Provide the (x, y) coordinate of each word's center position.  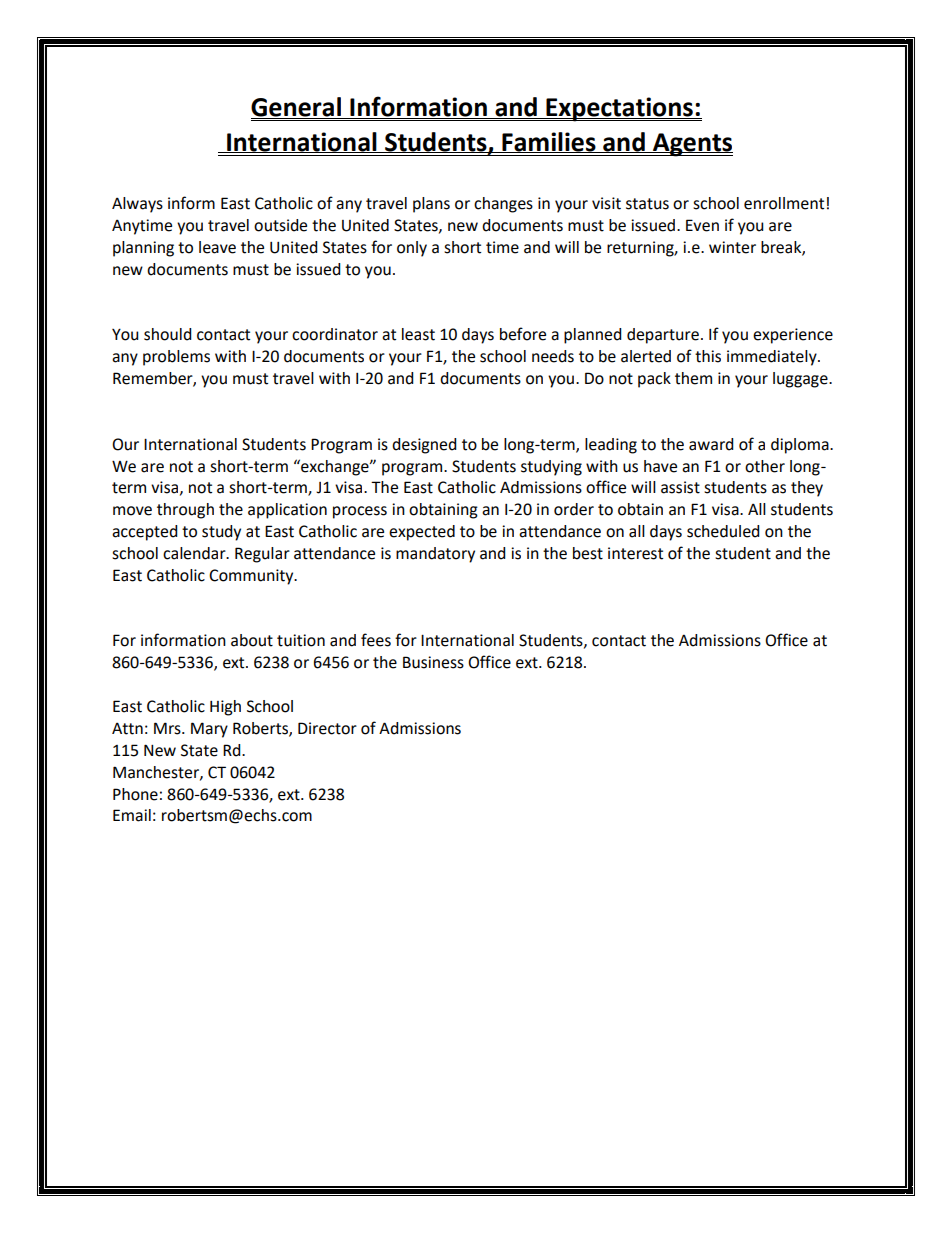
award (711, 444)
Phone (135, 794)
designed (424, 446)
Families (549, 142)
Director (327, 728)
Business (433, 662)
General (297, 108)
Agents (692, 145)
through (185, 511)
